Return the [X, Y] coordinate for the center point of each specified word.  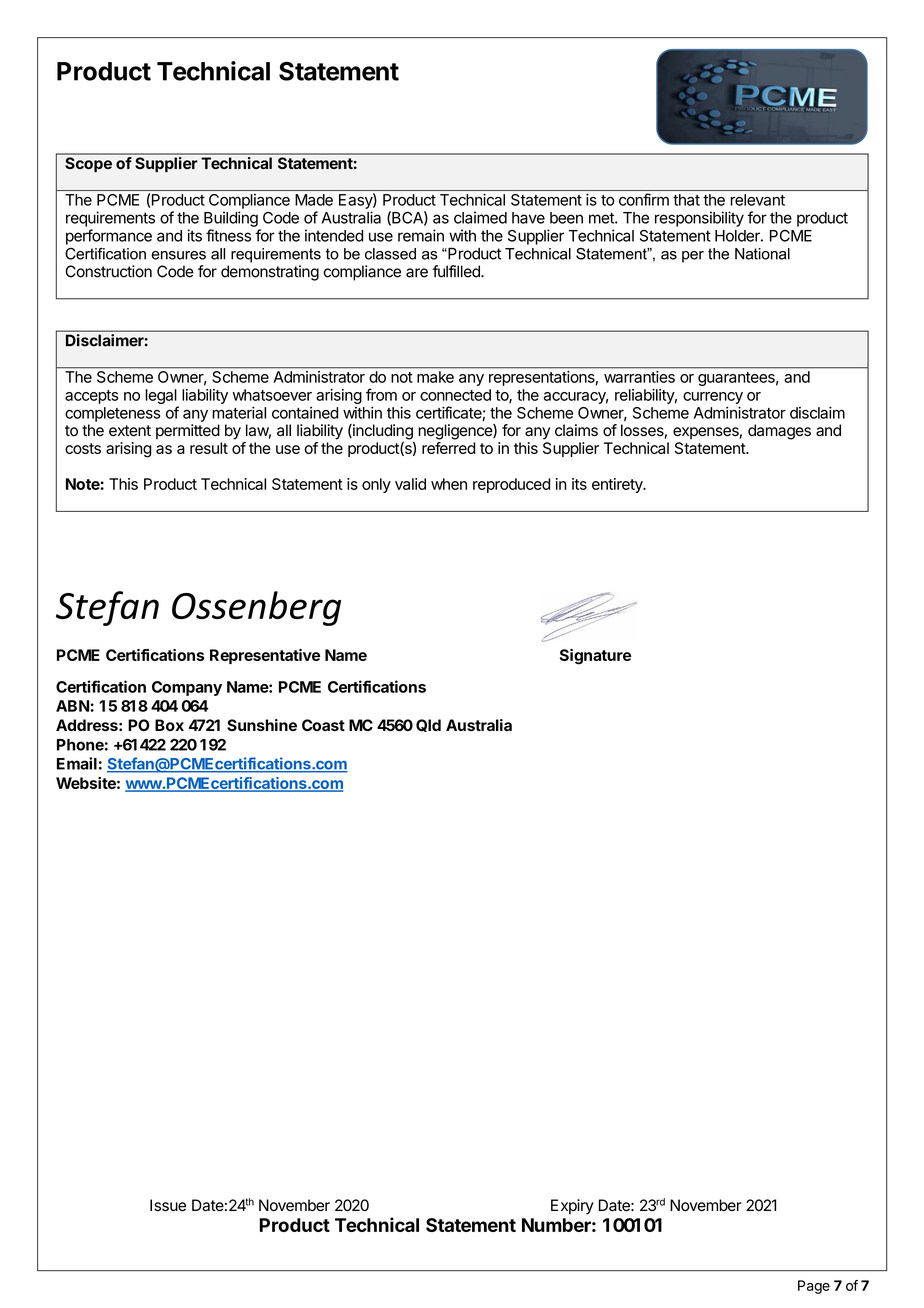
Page [814, 1287]
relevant [758, 200]
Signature [595, 657]
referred [448, 448]
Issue [168, 1205]
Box [169, 725]
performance [109, 237]
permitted [188, 431]
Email [77, 763]
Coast [323, 725]
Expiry [572, 1207]
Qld [428, 725]
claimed [480, 217]
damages [779, 432]
